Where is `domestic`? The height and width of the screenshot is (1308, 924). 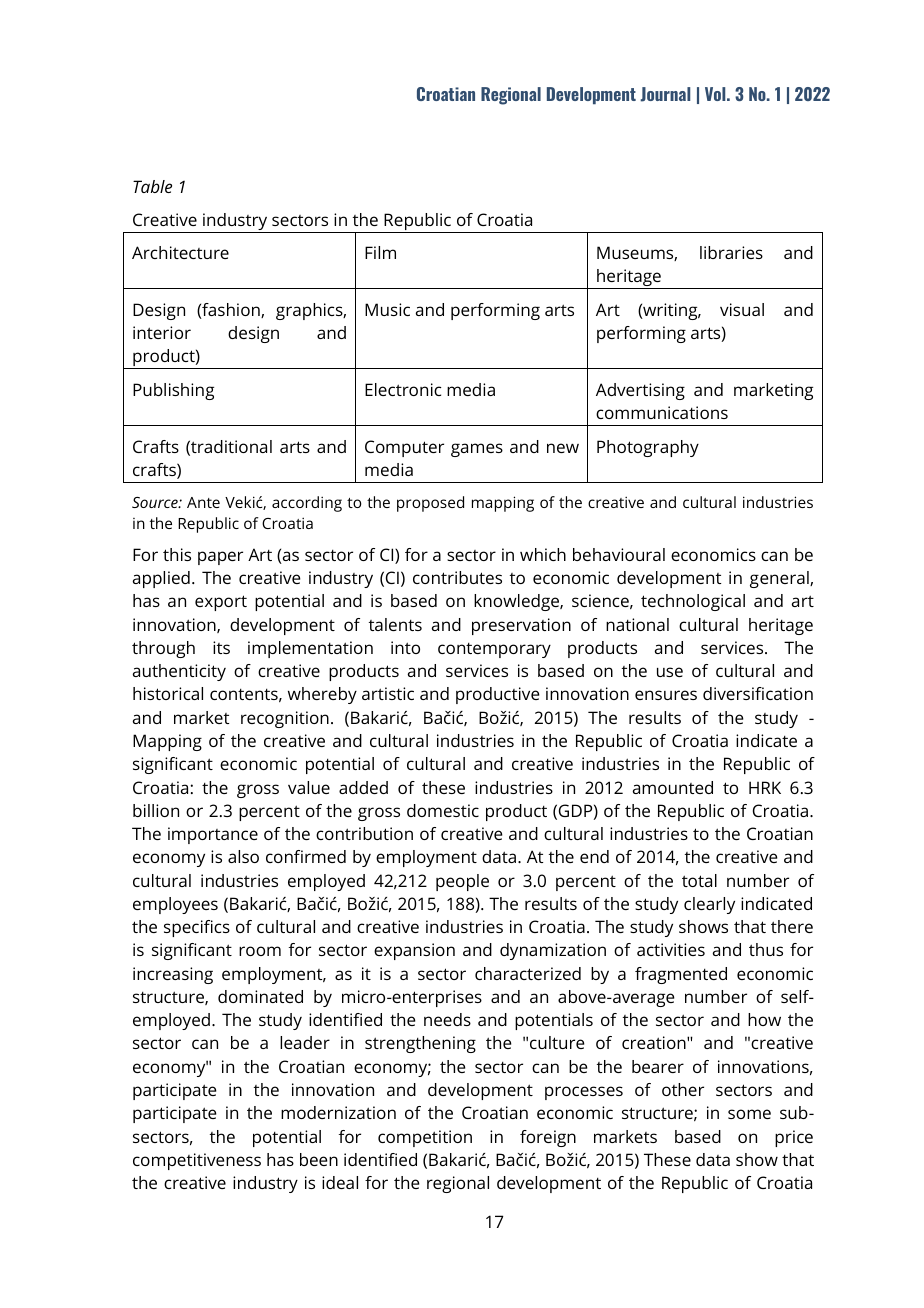 domestic is located at coordinates (443, 810).
